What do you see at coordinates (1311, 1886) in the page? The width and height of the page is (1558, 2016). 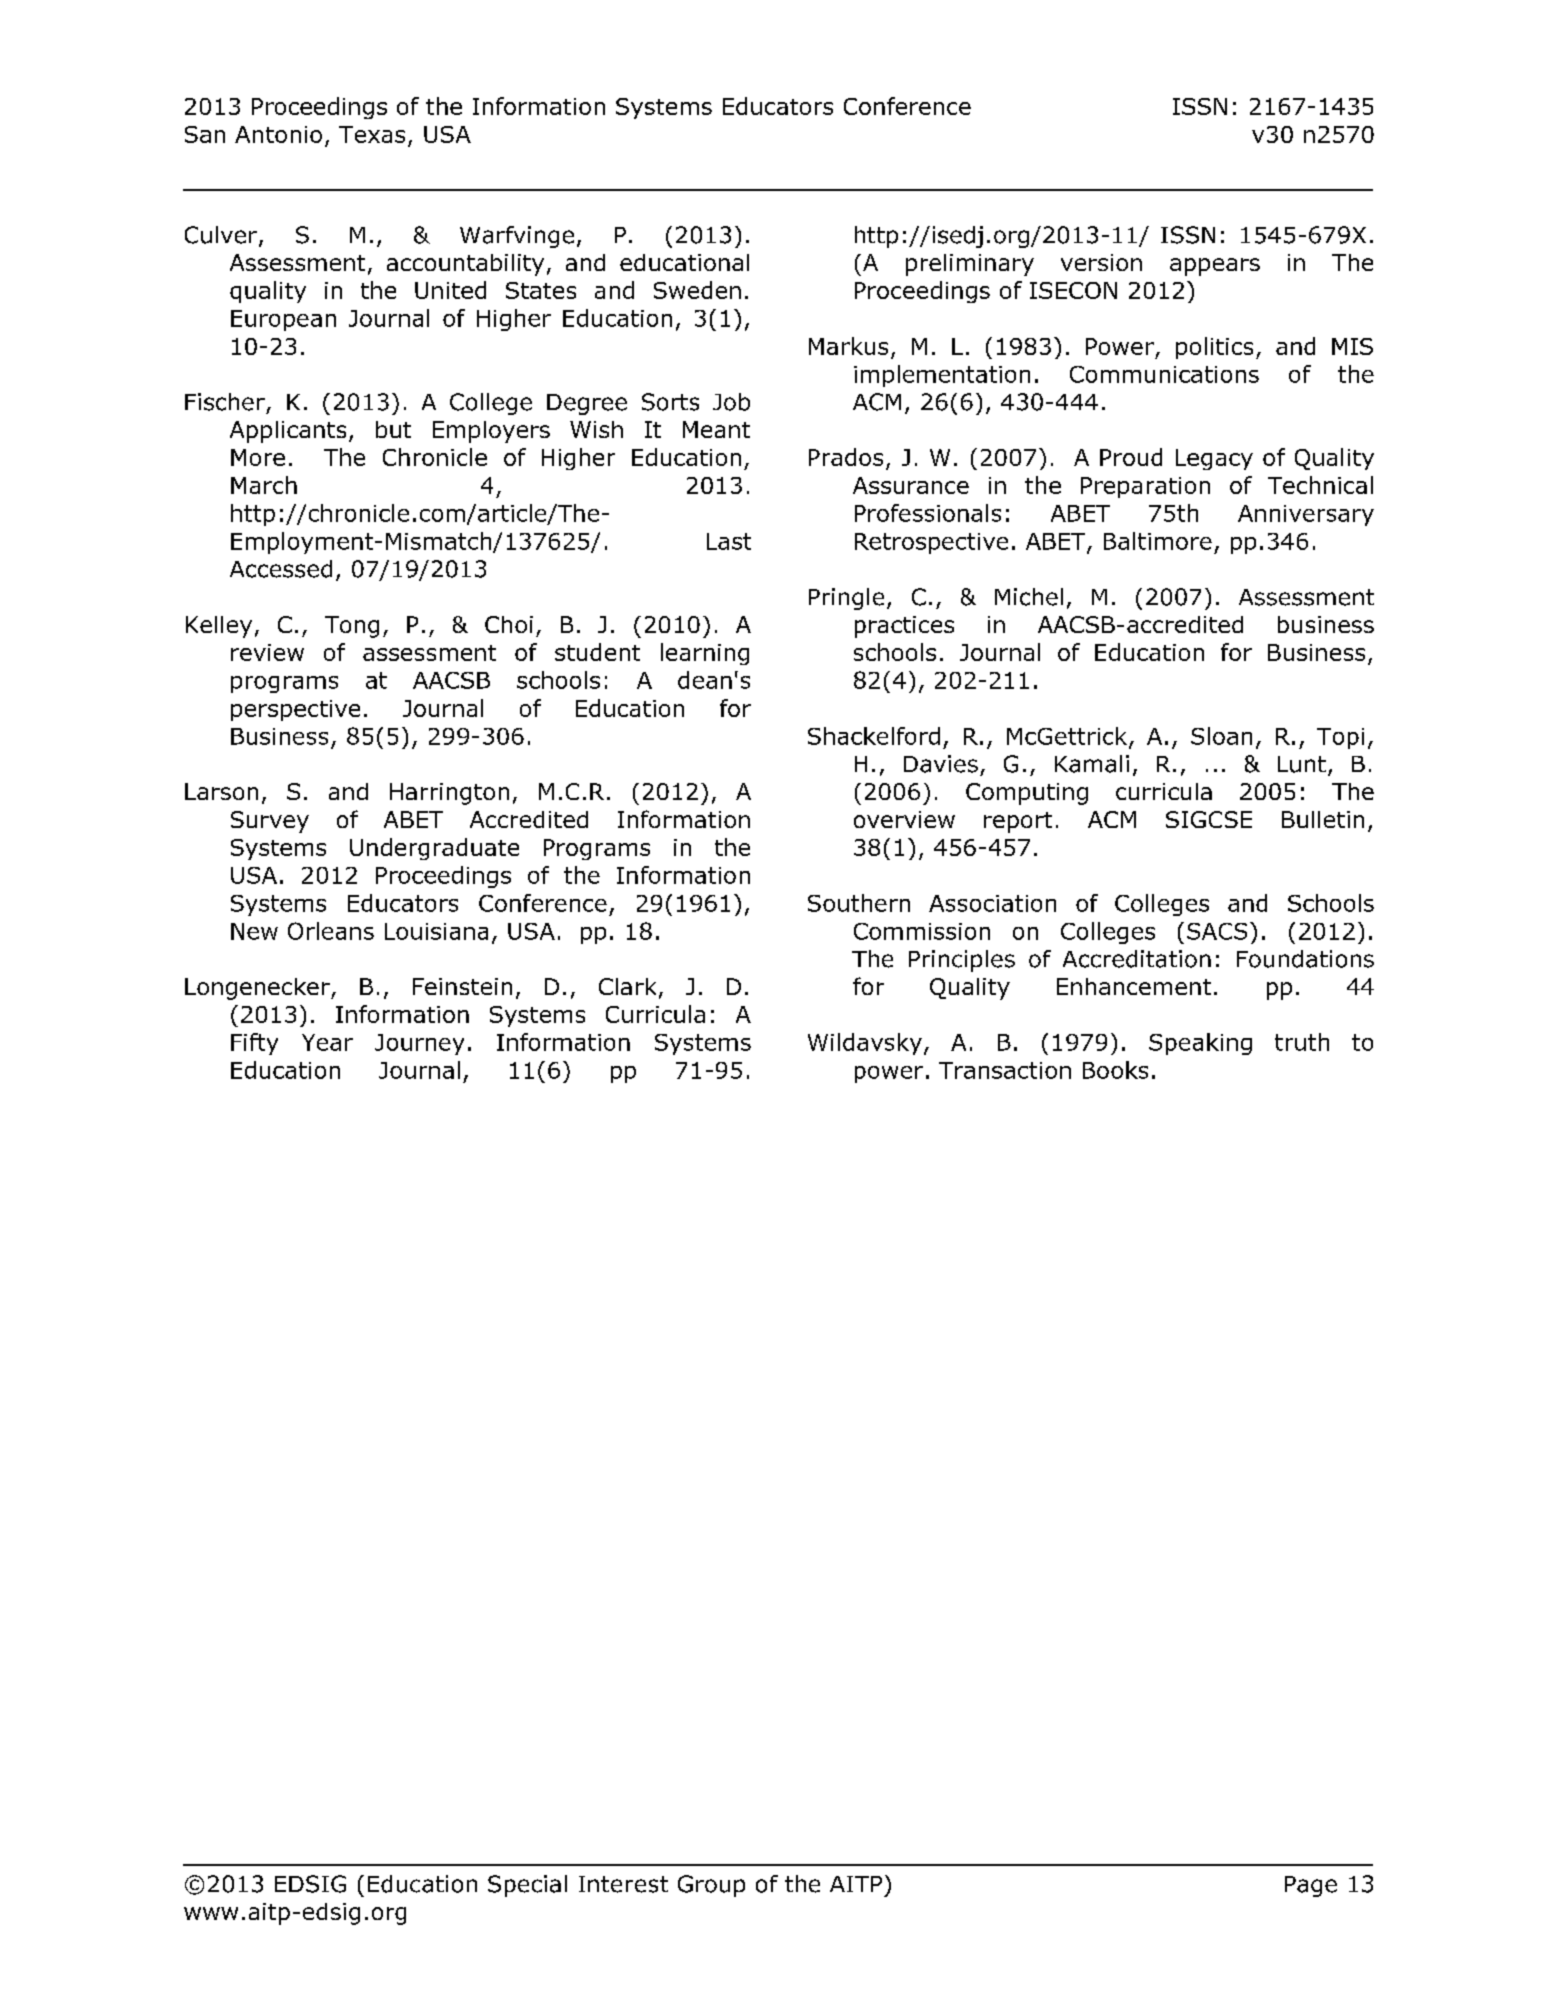 I see `Page` at bounding box center [1311, 1886].
